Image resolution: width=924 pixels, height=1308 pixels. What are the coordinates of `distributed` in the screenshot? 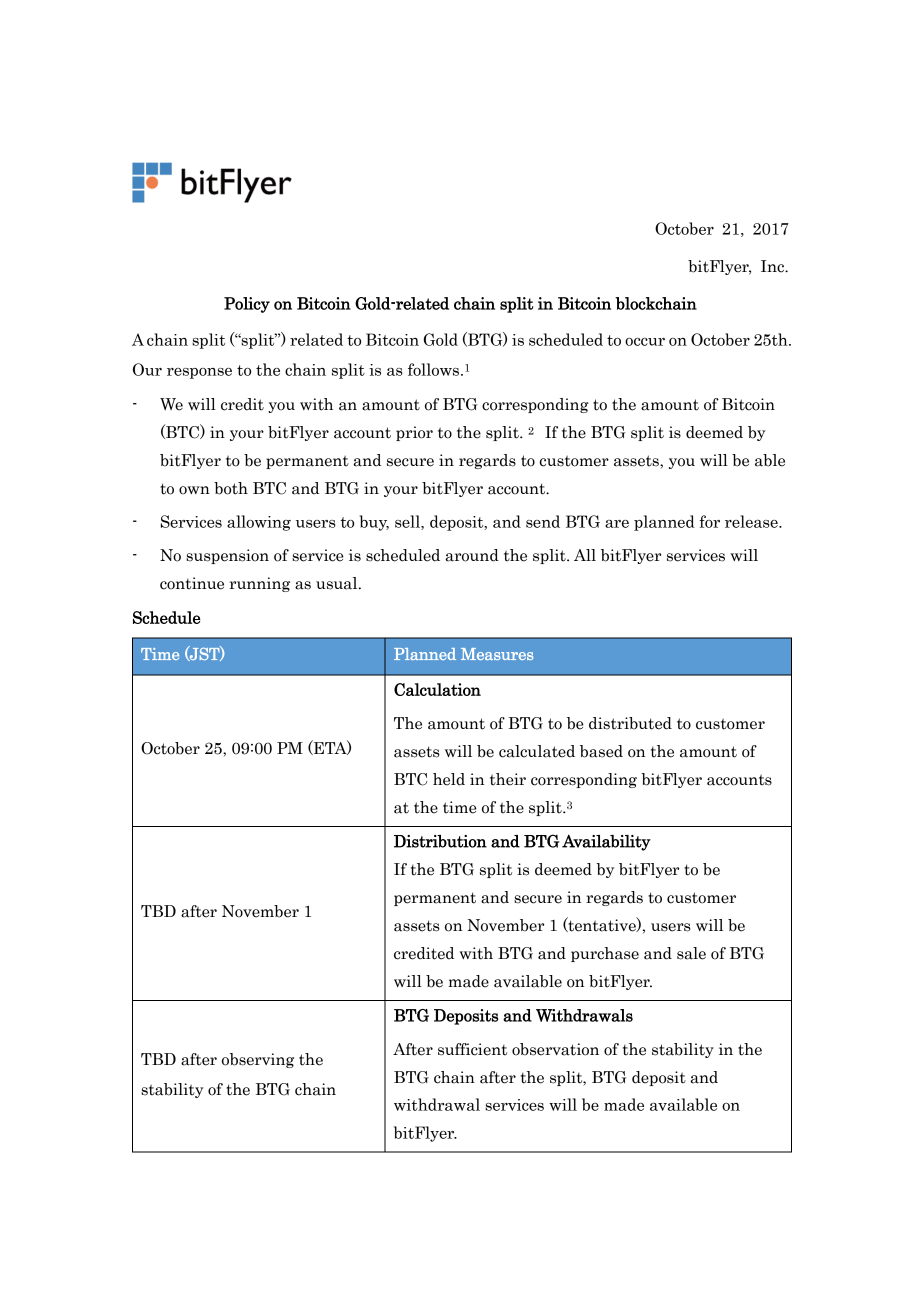 It's located at (630, 723).
